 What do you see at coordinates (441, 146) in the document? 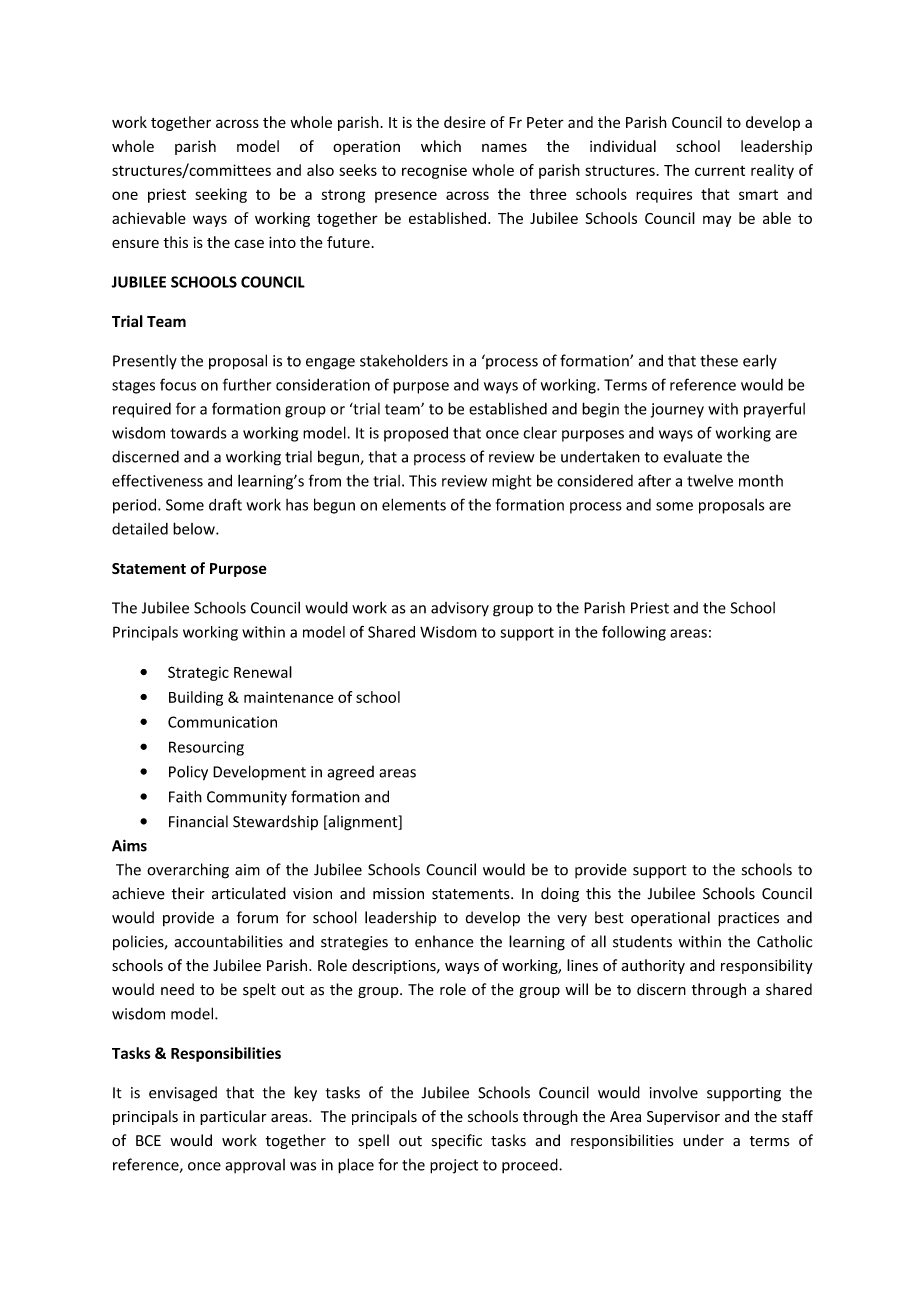
I see `which` at bounding box center [441, 146].
